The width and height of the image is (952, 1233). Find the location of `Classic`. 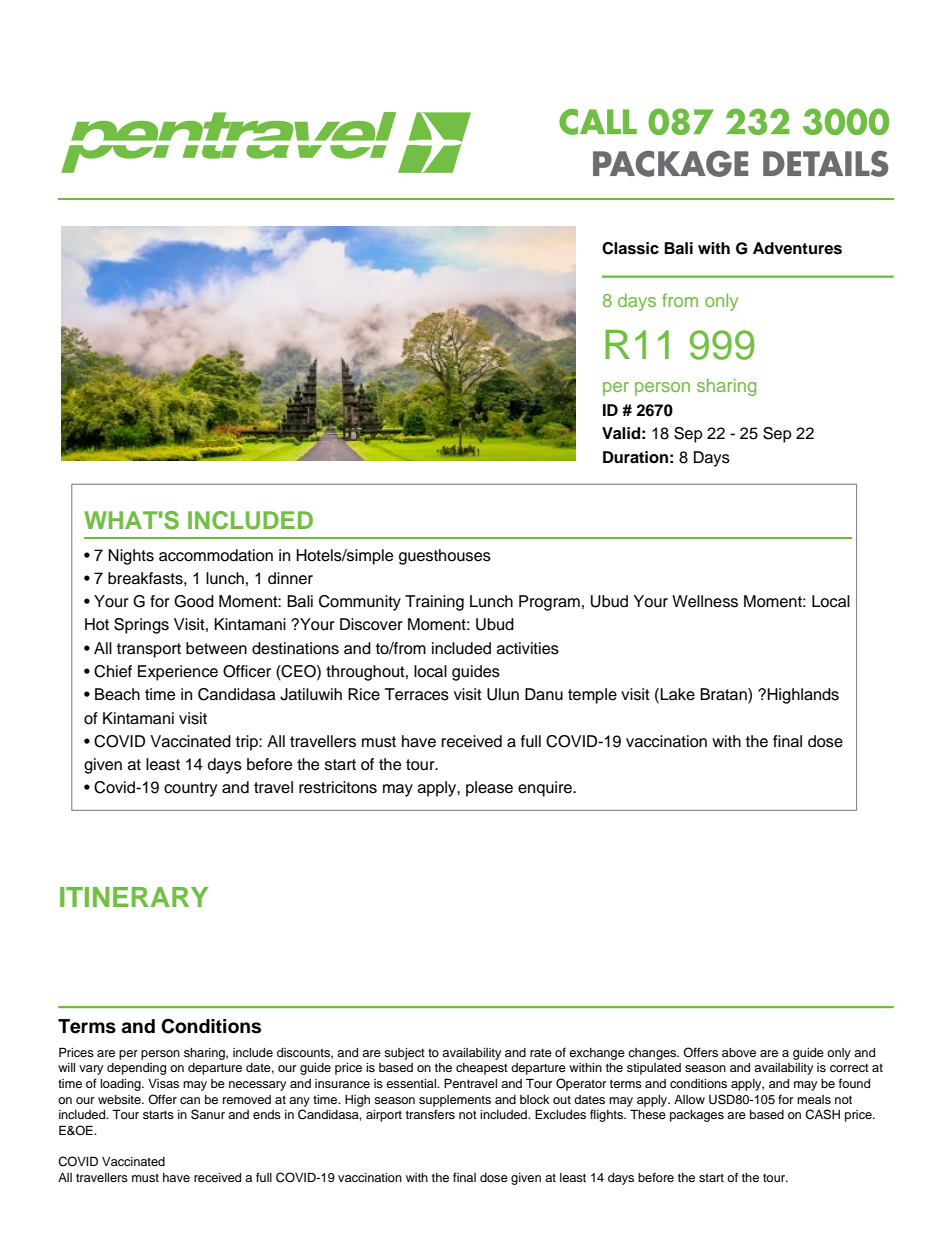

Classic is located at coordinates (630, 248).
